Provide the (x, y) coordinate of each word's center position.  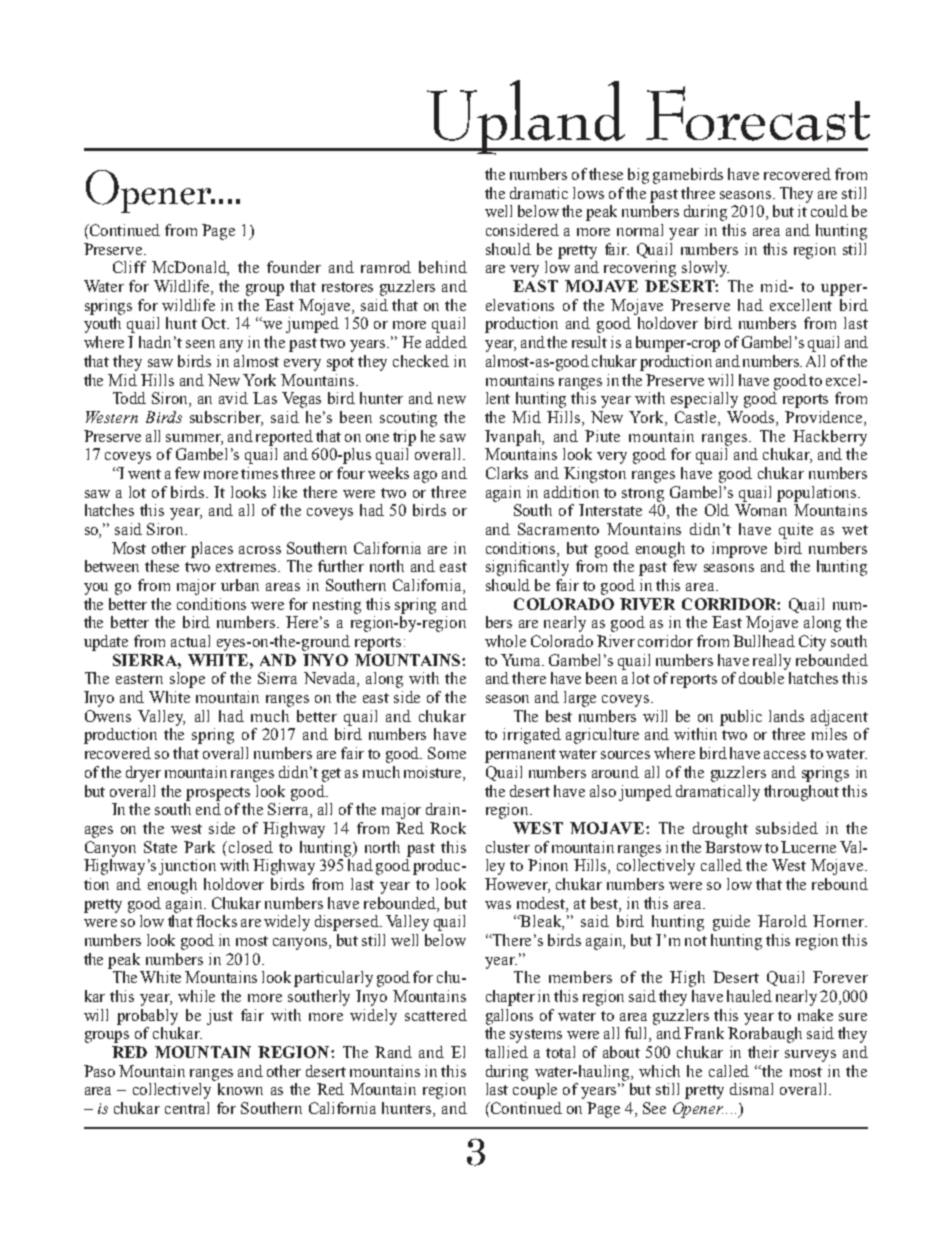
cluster (508, 847)
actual (190, 641)
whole (505, 641)
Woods (752, 418)
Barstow (733, 847)
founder (294, 267)
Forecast (758, 114)
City (812, 643)
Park (199, 847)
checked (421, 361)
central (187, 1108)
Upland (526, 117)
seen (200, 344)
